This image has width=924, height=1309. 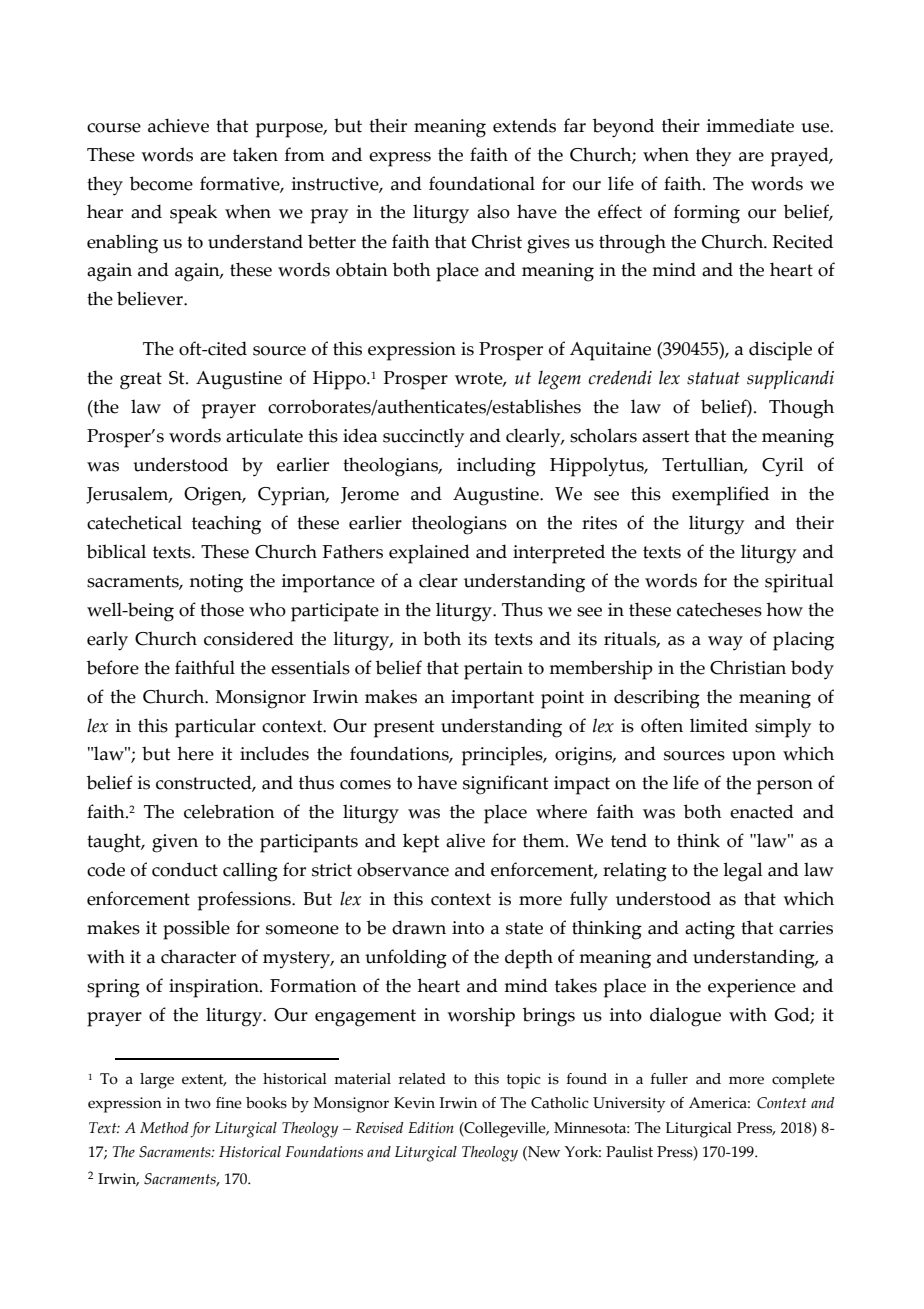 I want to click on also, so click(x=493, y=211).
